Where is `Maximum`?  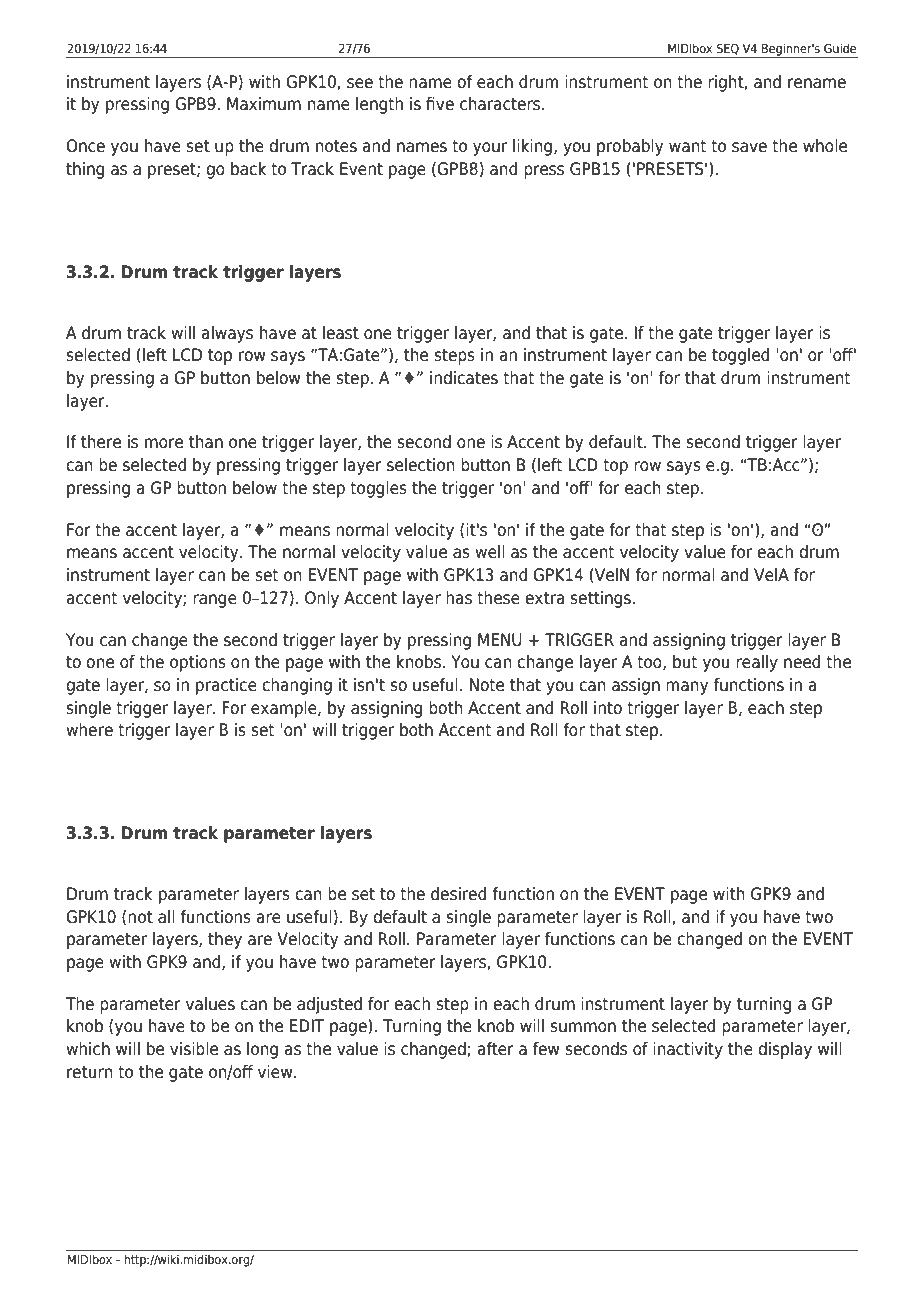
Maximum is located at coordinates (264, 104).
